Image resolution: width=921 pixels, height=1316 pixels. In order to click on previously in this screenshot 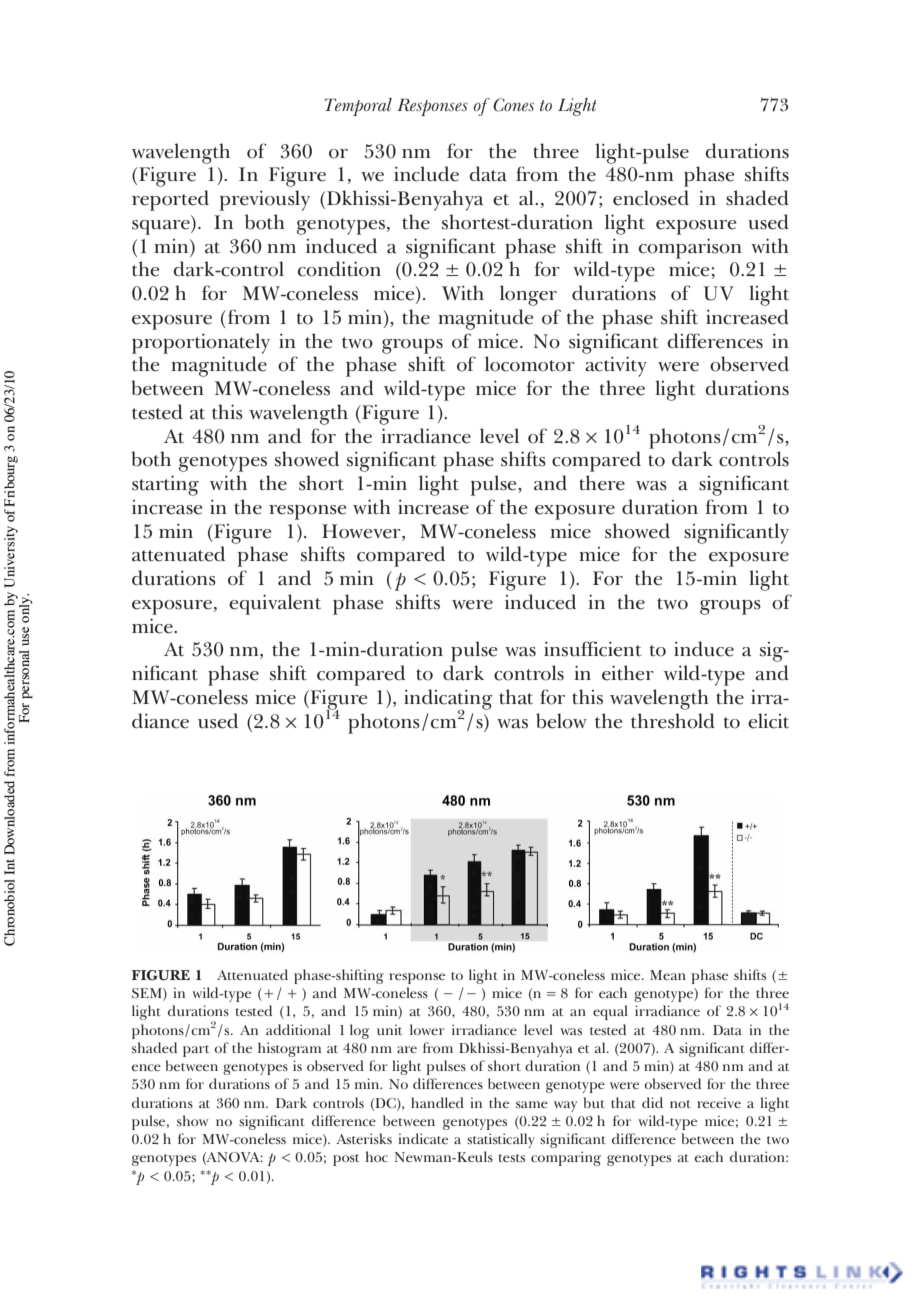, I will do `click(265, 200)`.
